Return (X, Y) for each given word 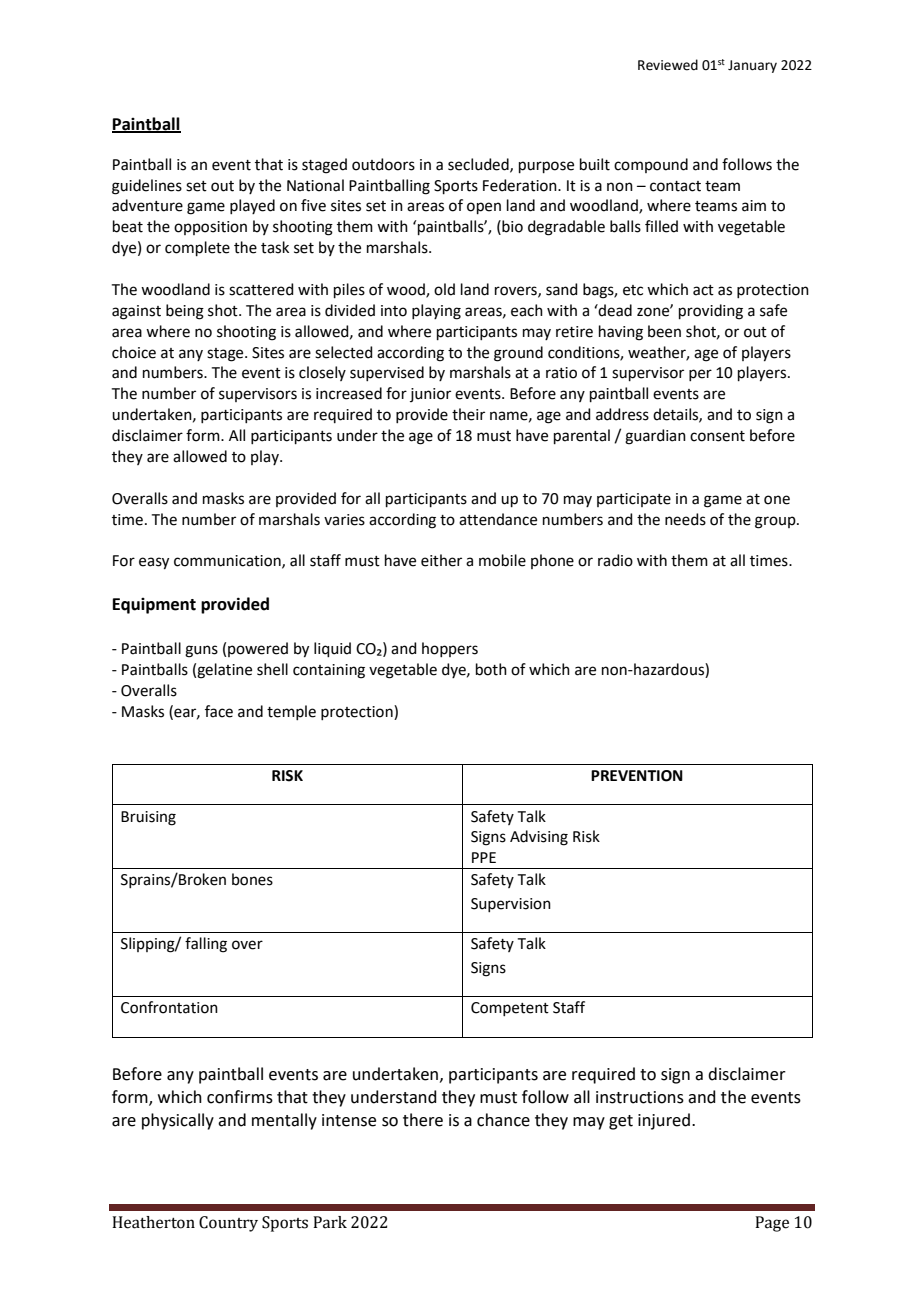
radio (615, 560)
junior (430, 395)
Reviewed (668, 65)
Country (228, 1224)
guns (201, 651)
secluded (479, 165)
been (664, 331)
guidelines (147, 187)
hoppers (450, 649)
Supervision (511, 905)
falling (206, 945)
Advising (539, 838)
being (185, 312)
